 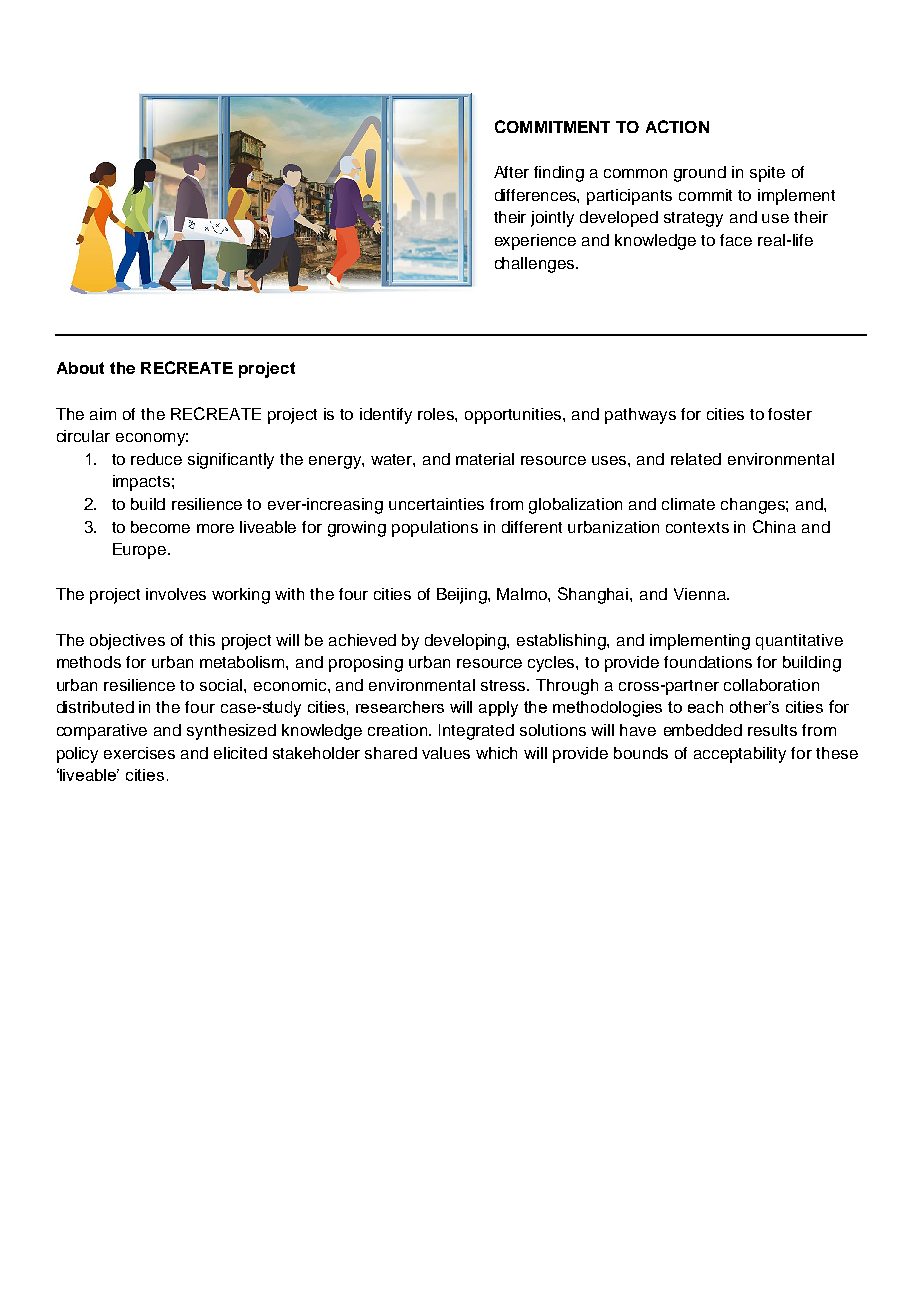 I want to click on exercises, so click(x=139, y=753).
